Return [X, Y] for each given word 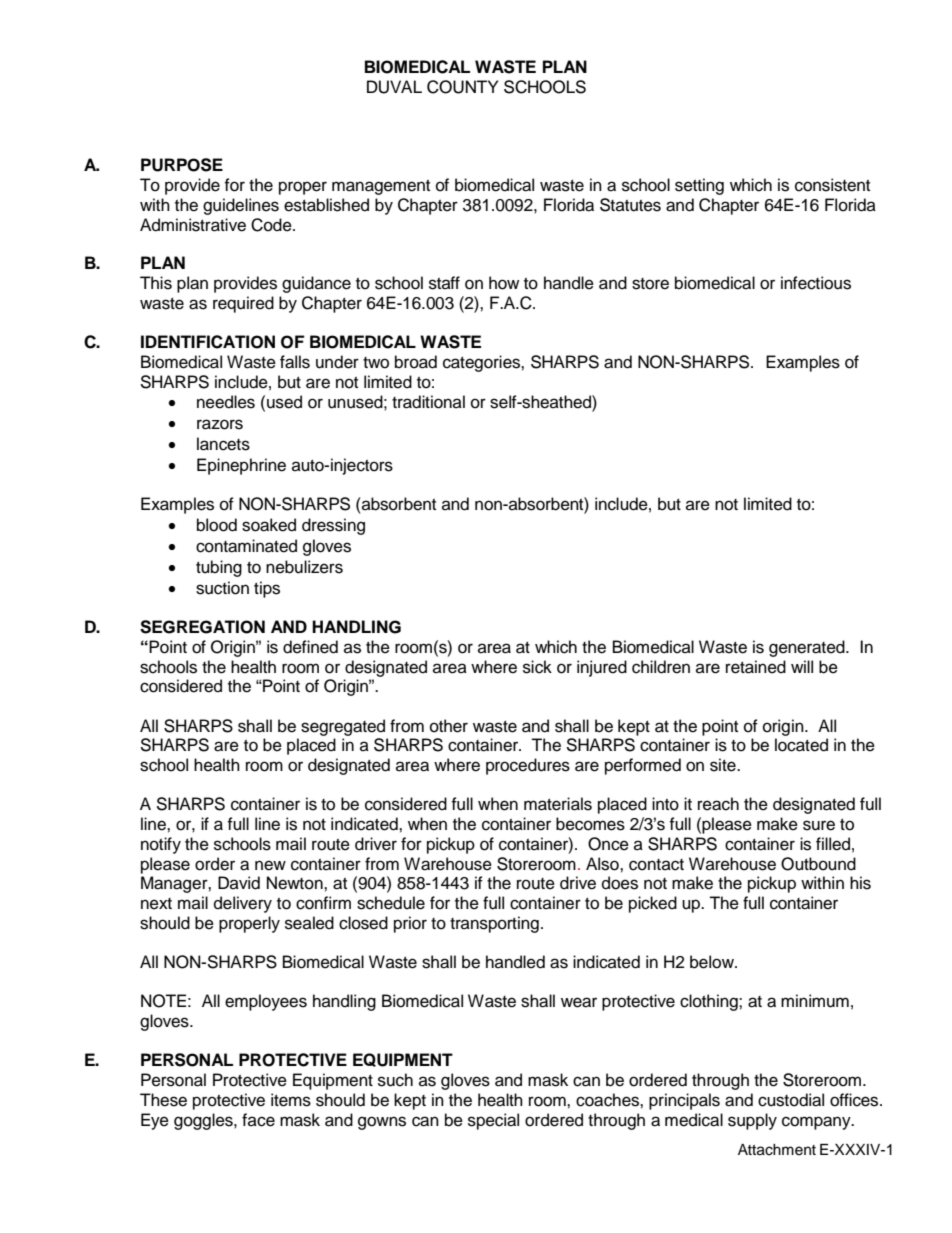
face [258, 1120]
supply [752, 1121]
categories [482, 363]
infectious [816, 283]
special [493, 1121]
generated [808, 648]
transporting [494, 924]
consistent [832, 185]
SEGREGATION [202, 627]
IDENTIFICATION [208, 342]
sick [537, 667]
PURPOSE [182, 165]
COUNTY [462, 87]
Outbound [818, 864]
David [239, 883]
